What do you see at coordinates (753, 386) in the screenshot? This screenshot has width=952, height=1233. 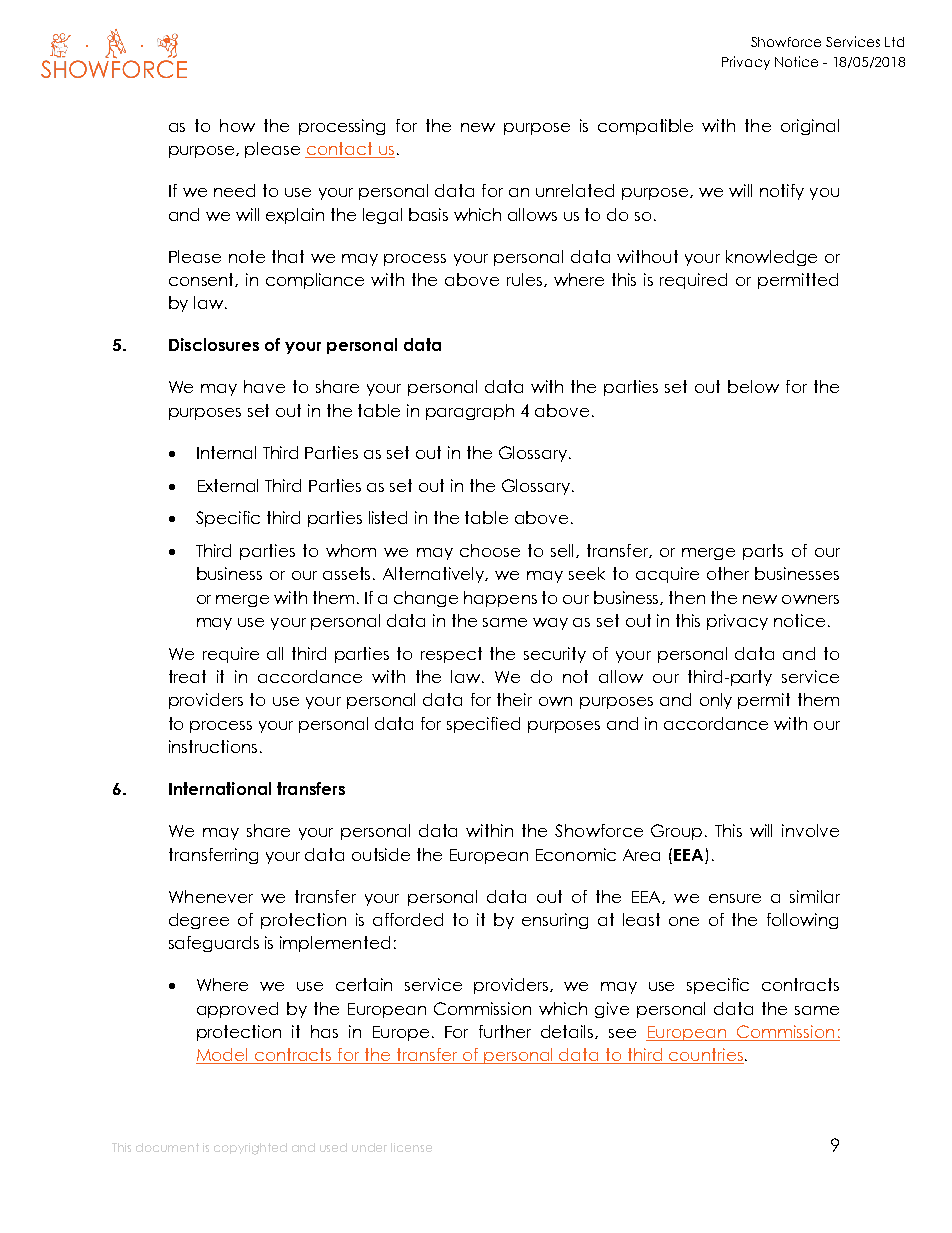 I see `below` at bounding box center [753, 386].
